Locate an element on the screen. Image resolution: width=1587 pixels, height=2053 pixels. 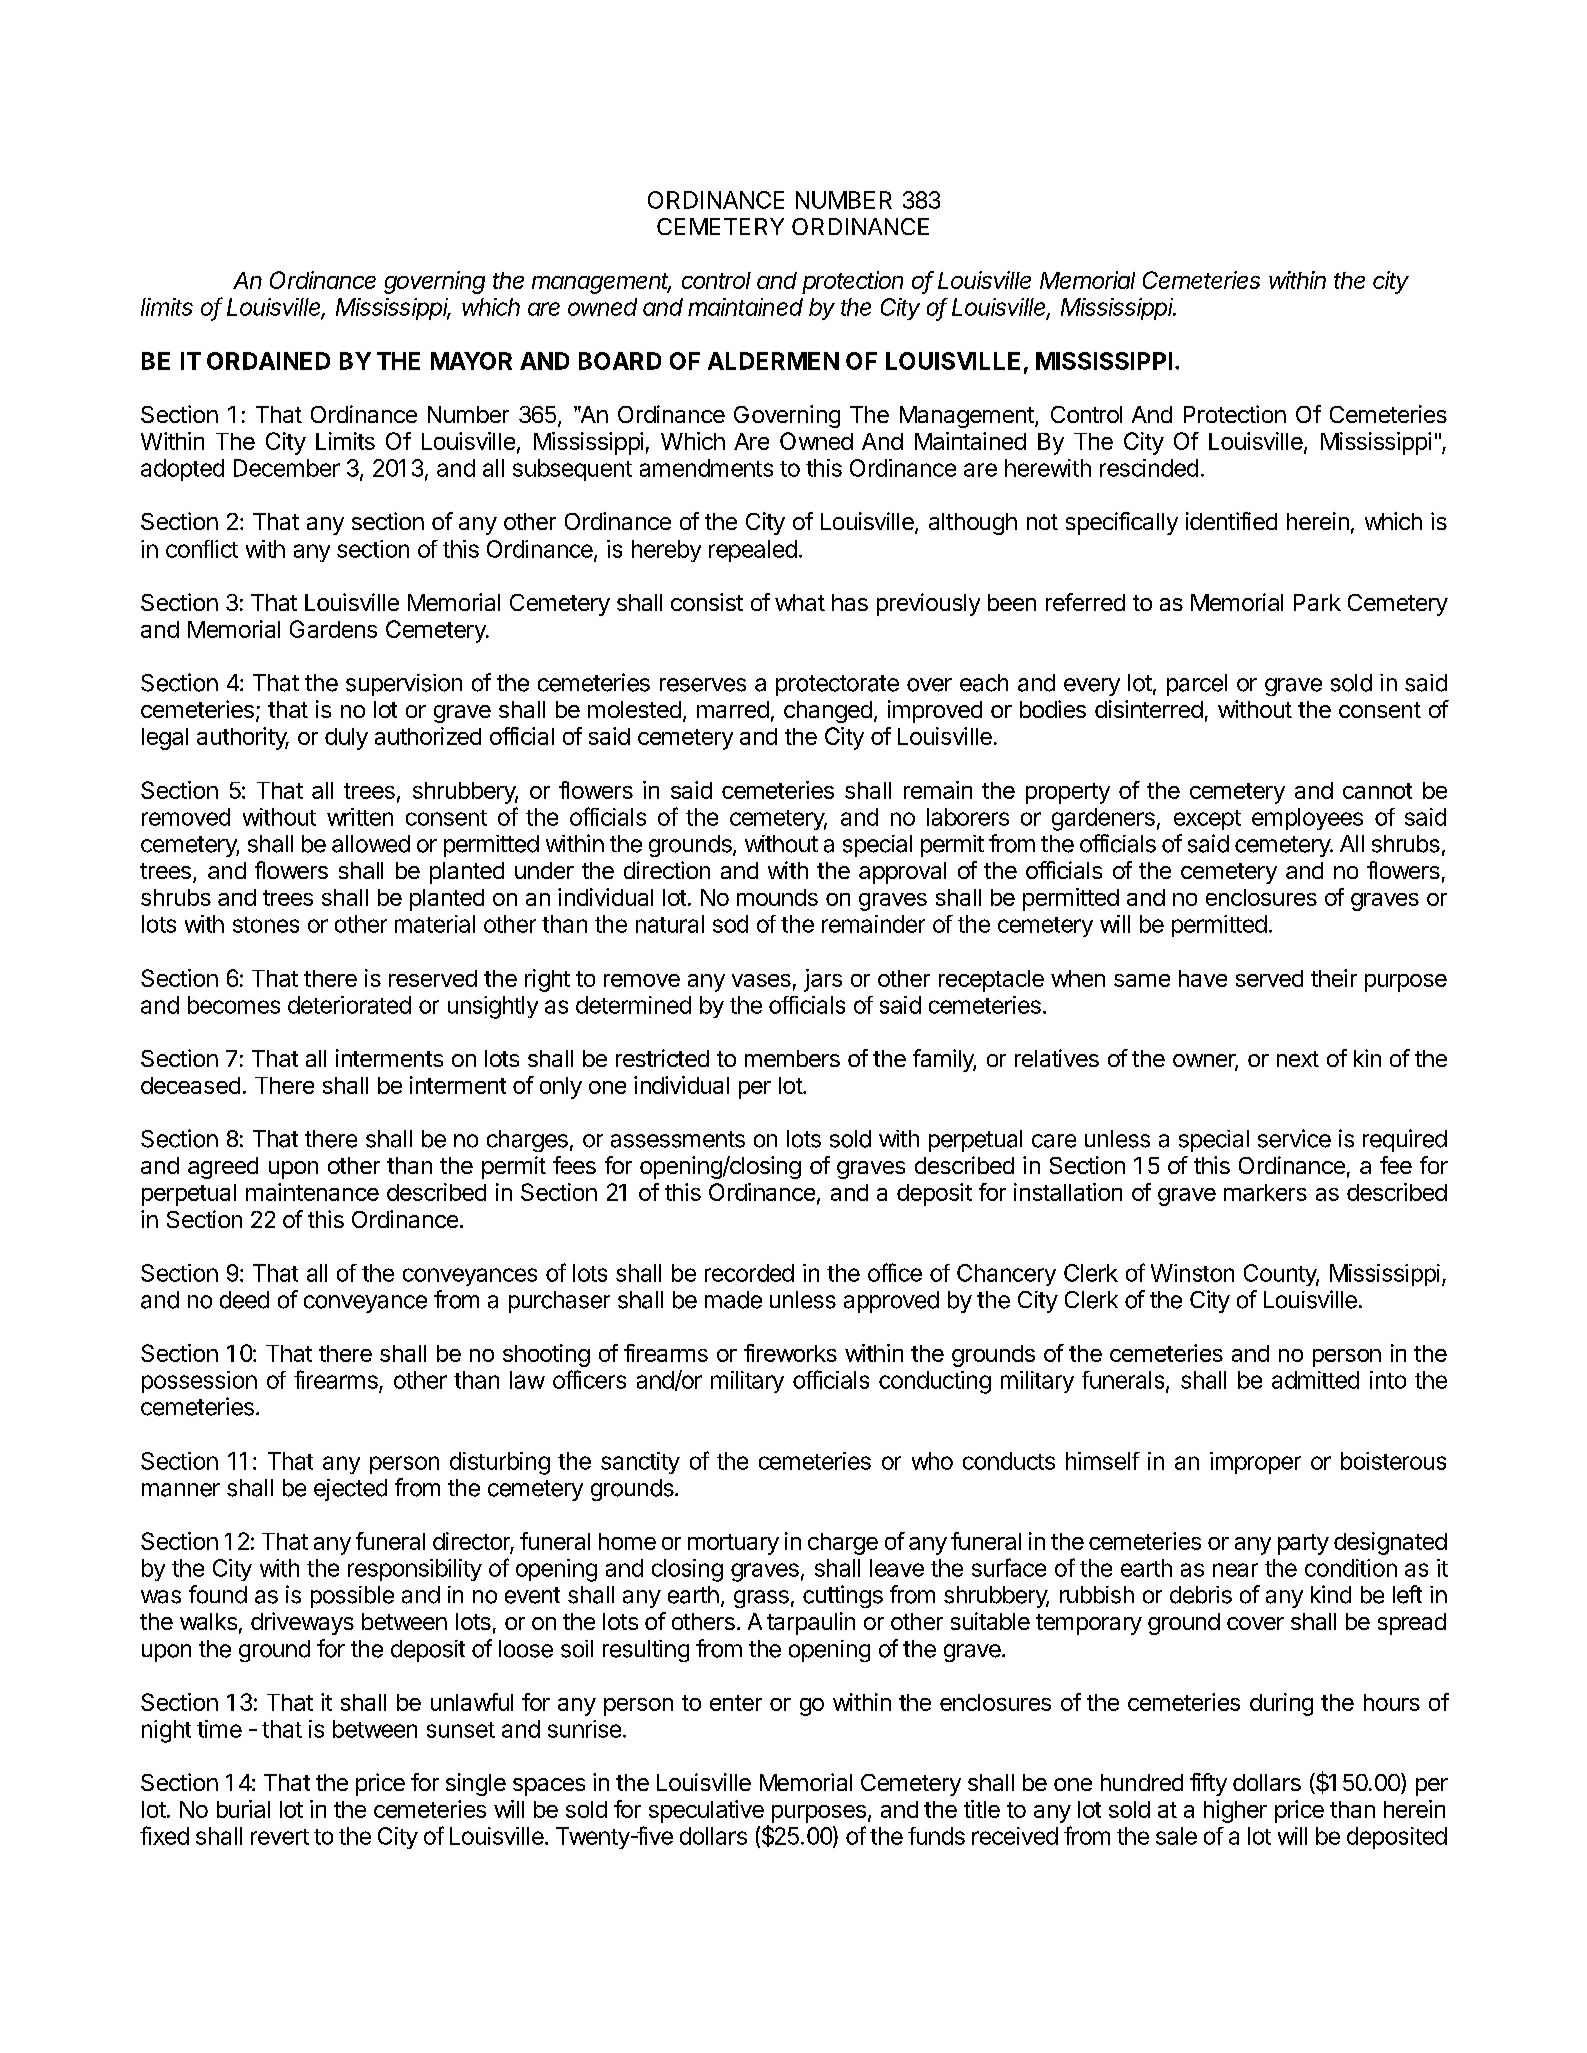
ORDAINED is located at coordinates (268, 361).
